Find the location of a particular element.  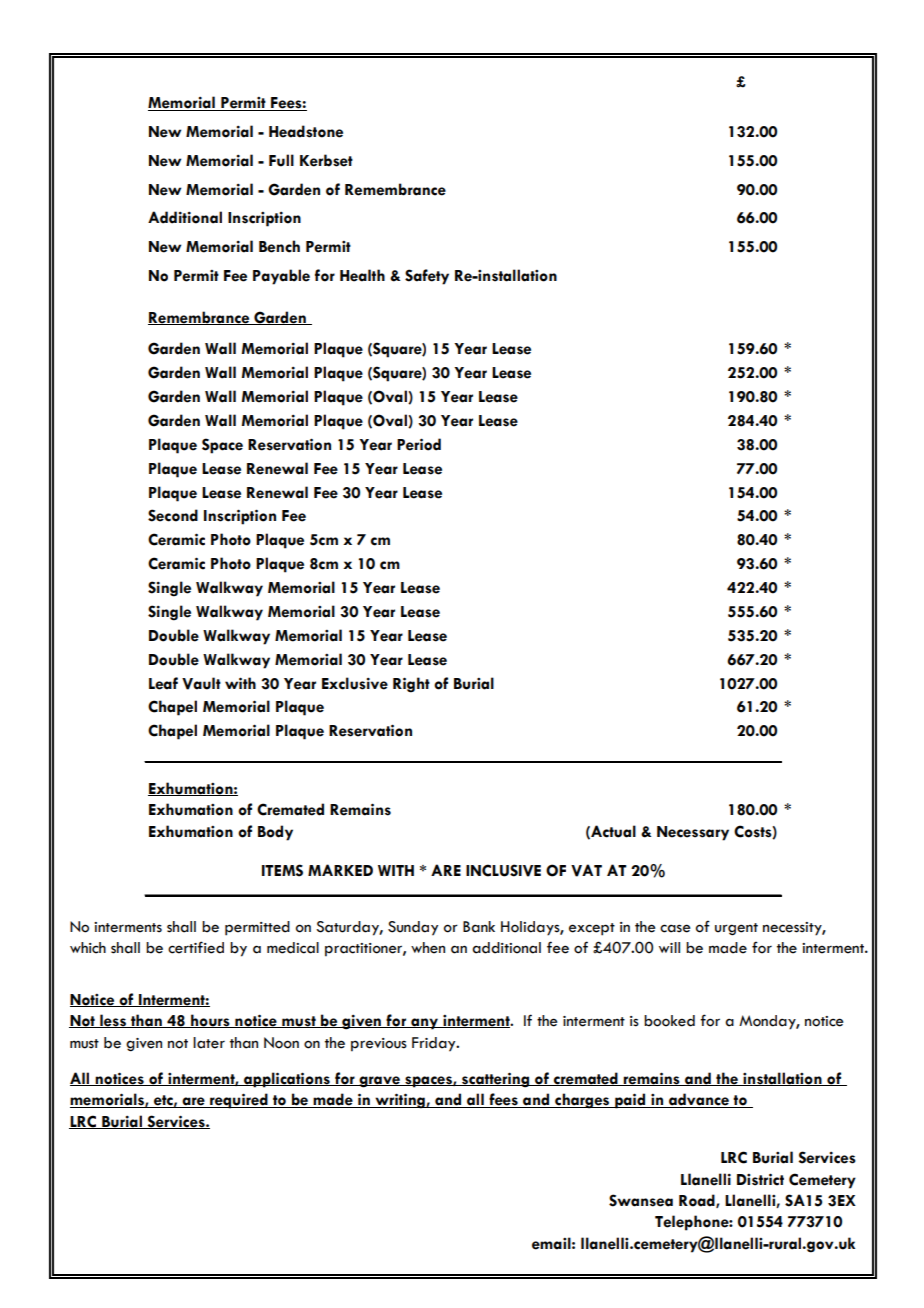

Safety is located at coordinates (427, 277).
